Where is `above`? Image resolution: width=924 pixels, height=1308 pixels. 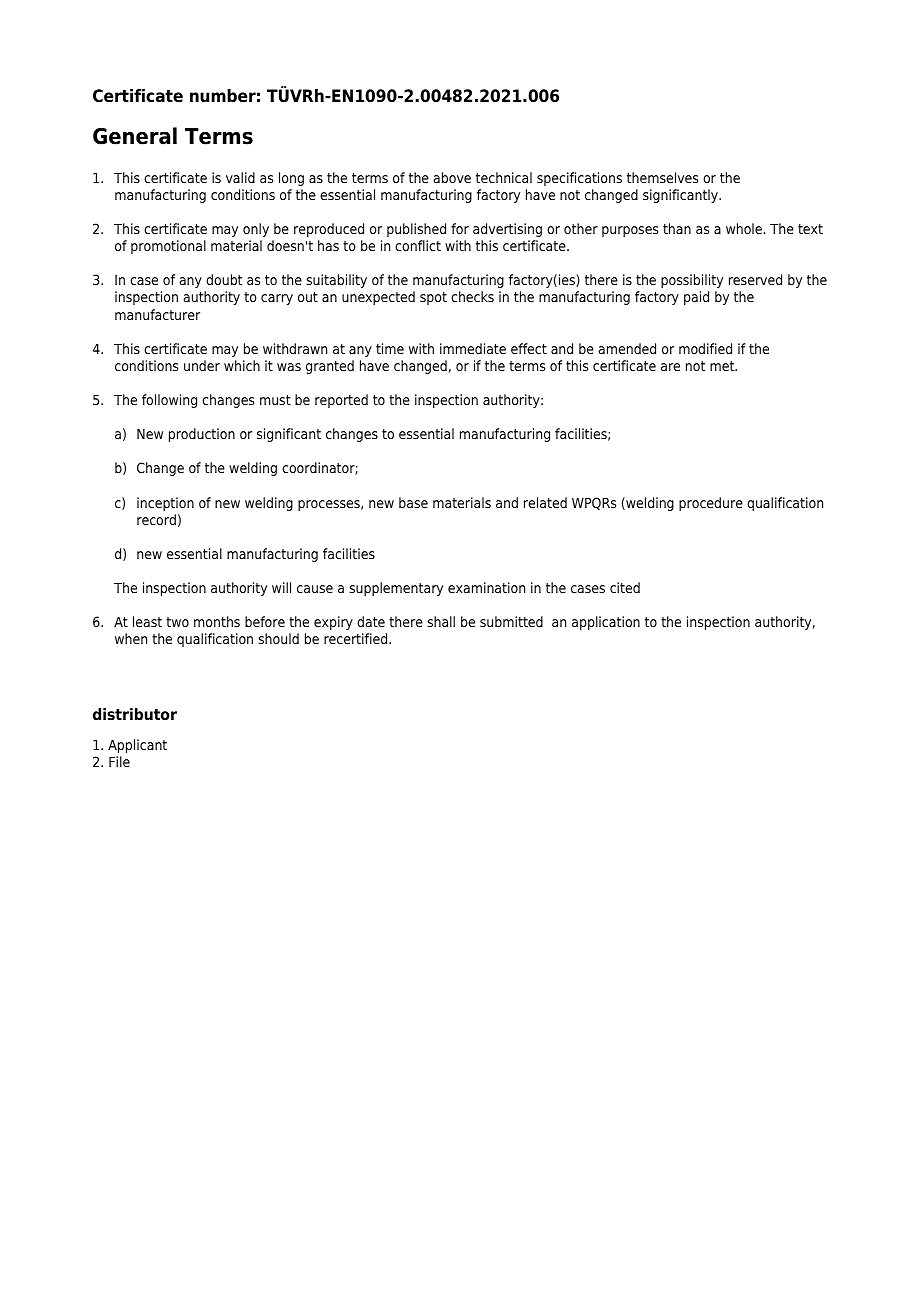 above is located at coordinates (452, 177).
